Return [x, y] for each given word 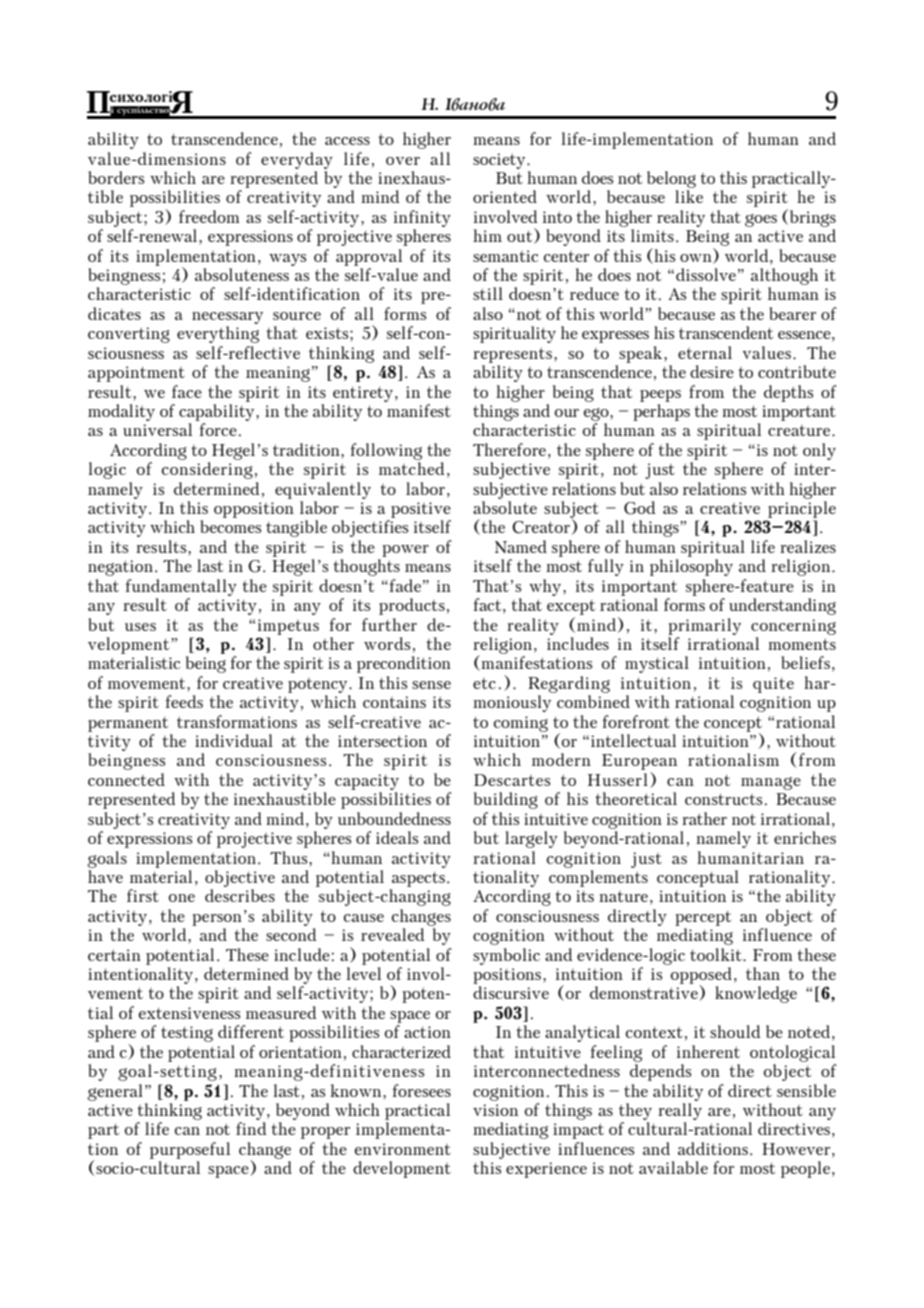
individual [234, 740]
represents [512, 355]
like [689, 196]
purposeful [190, 1150]
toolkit [717, 954]
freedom [209, 216]
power [405, 551]
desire [712, 371]
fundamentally [181, 587]
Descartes [512, 780]
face [187, 391]
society [500, 161]
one [182, 898]
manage [771, 783]
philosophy [691, 567]
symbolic [506, 956]
